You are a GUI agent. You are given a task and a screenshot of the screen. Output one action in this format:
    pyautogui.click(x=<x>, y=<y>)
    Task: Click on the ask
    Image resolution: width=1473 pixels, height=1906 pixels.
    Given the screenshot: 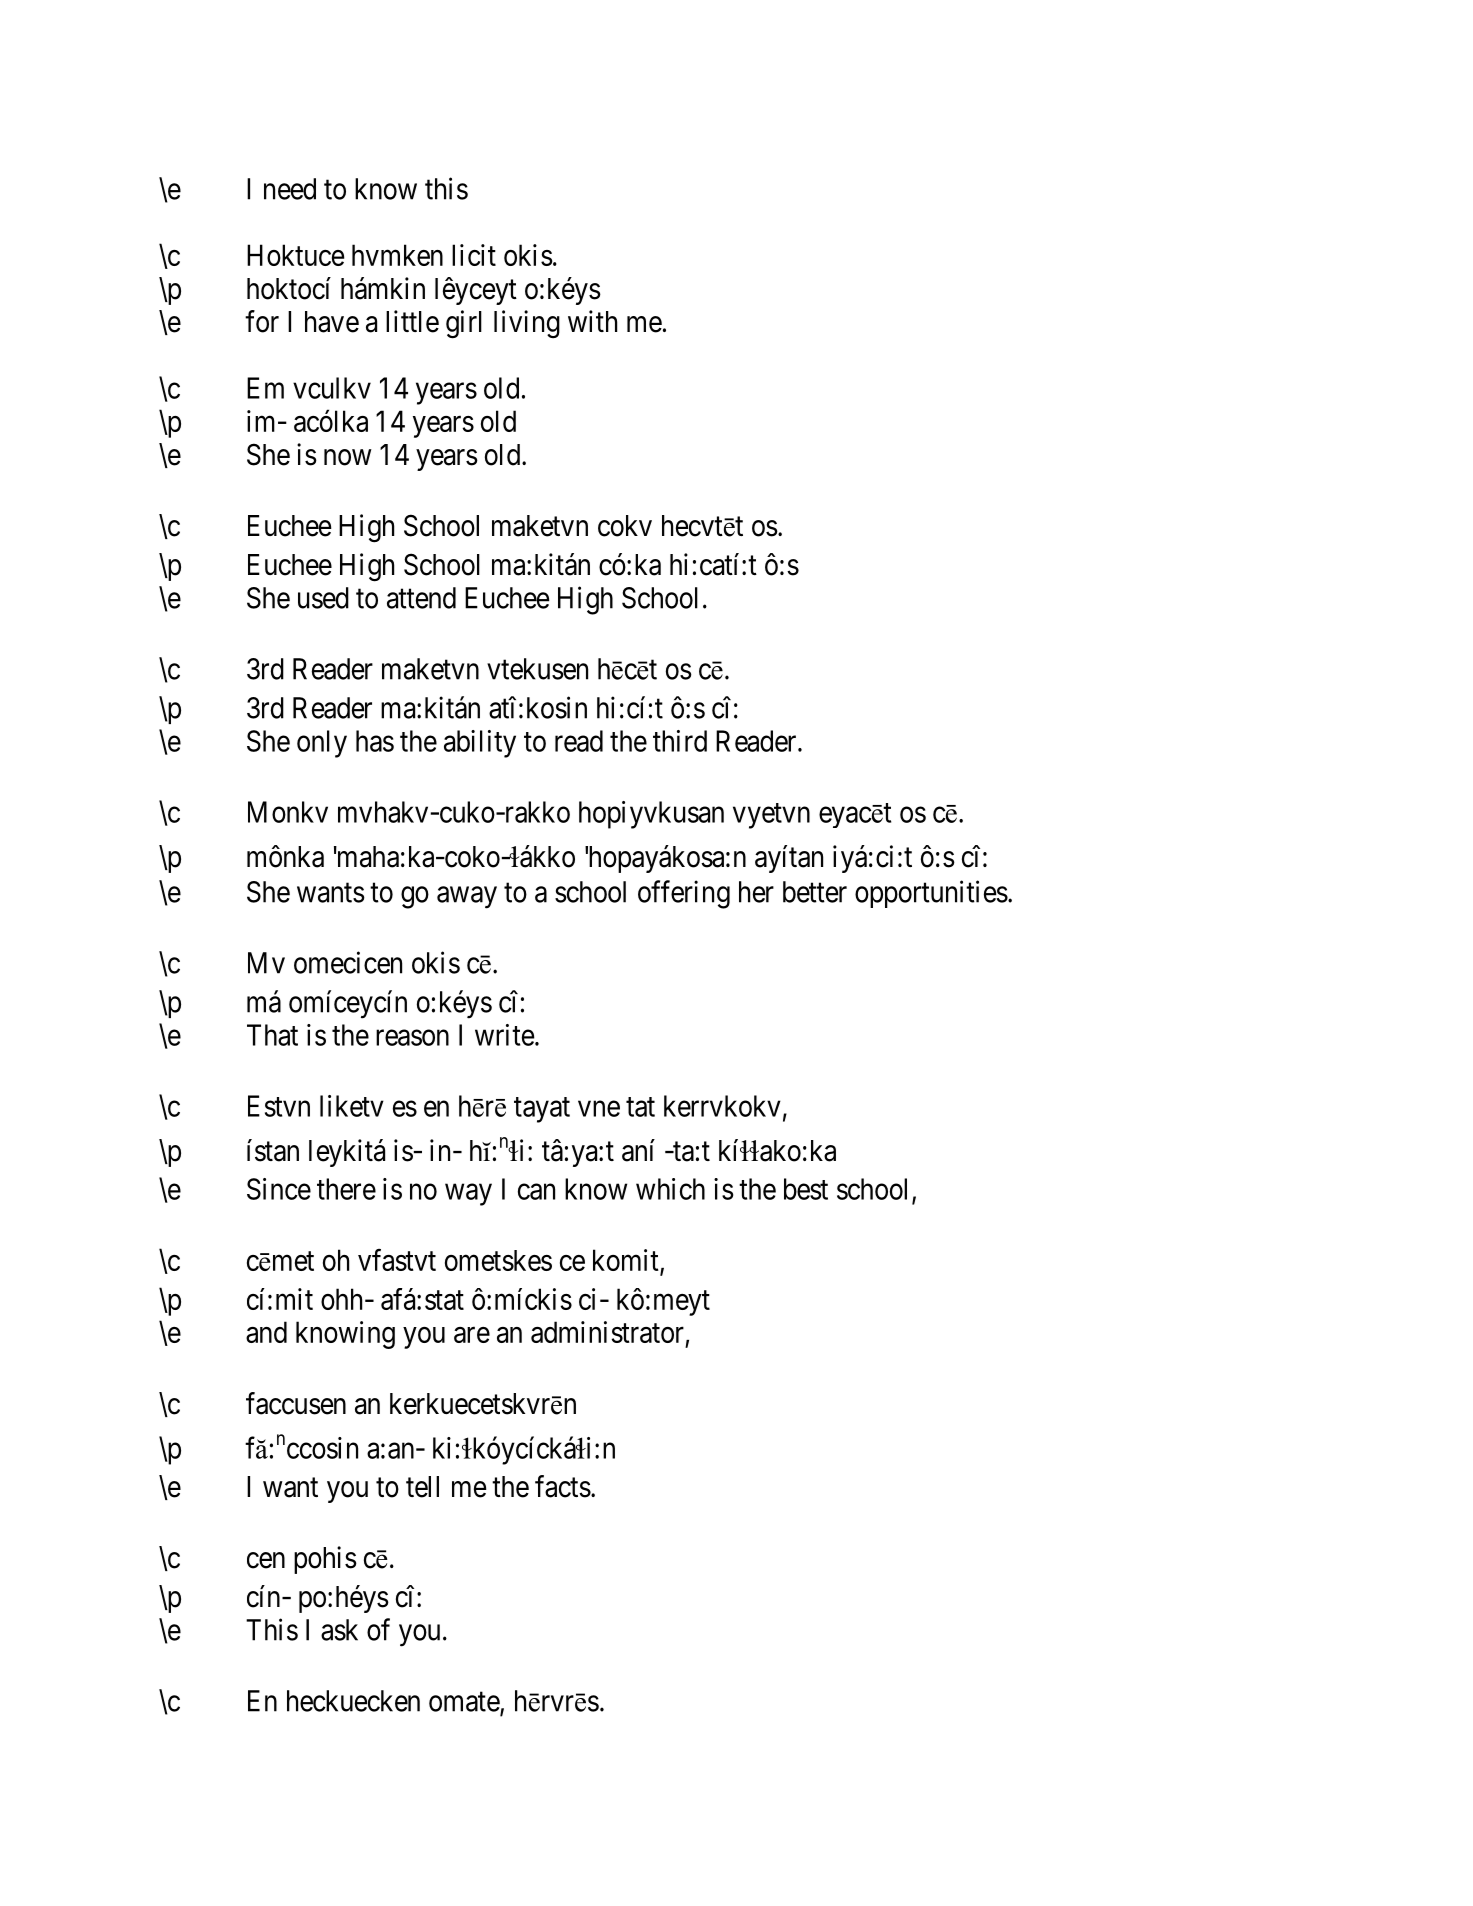 What is the action you would take?
    pyautogui.click(x=339, y=1630)
